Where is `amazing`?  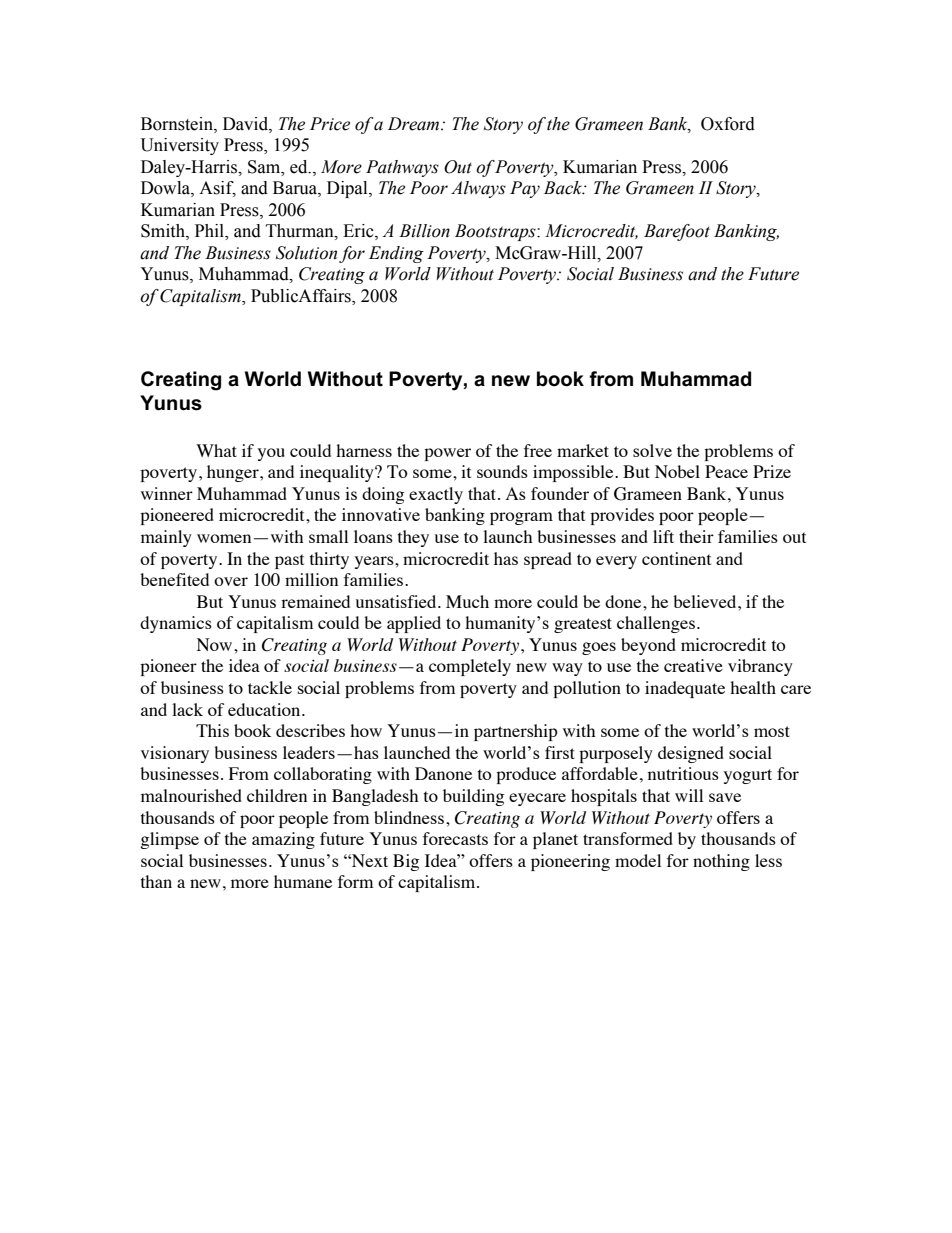 amazing is located at coordinates (283, 840).
